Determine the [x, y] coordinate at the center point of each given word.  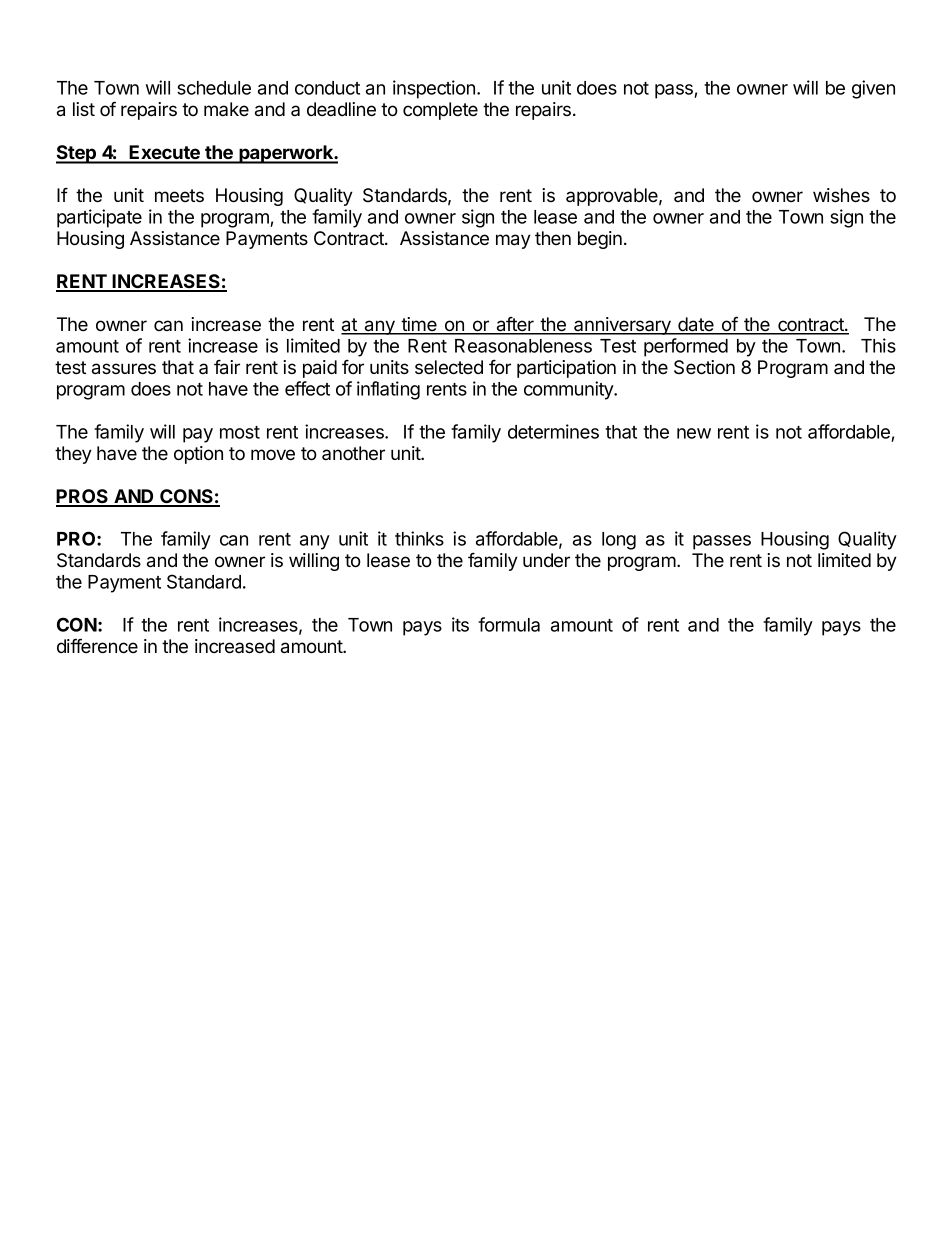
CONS [186, 497]
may [513, 241]
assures [124, 369]
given [873, 89]
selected [449, 367]
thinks [419, 538]
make [226, 109]
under [546, 560]
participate [99, 218]
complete [440, 111]
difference [97, 645]
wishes [841, 195]
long [619, 541]
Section [704, 367]
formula [509, 624]
